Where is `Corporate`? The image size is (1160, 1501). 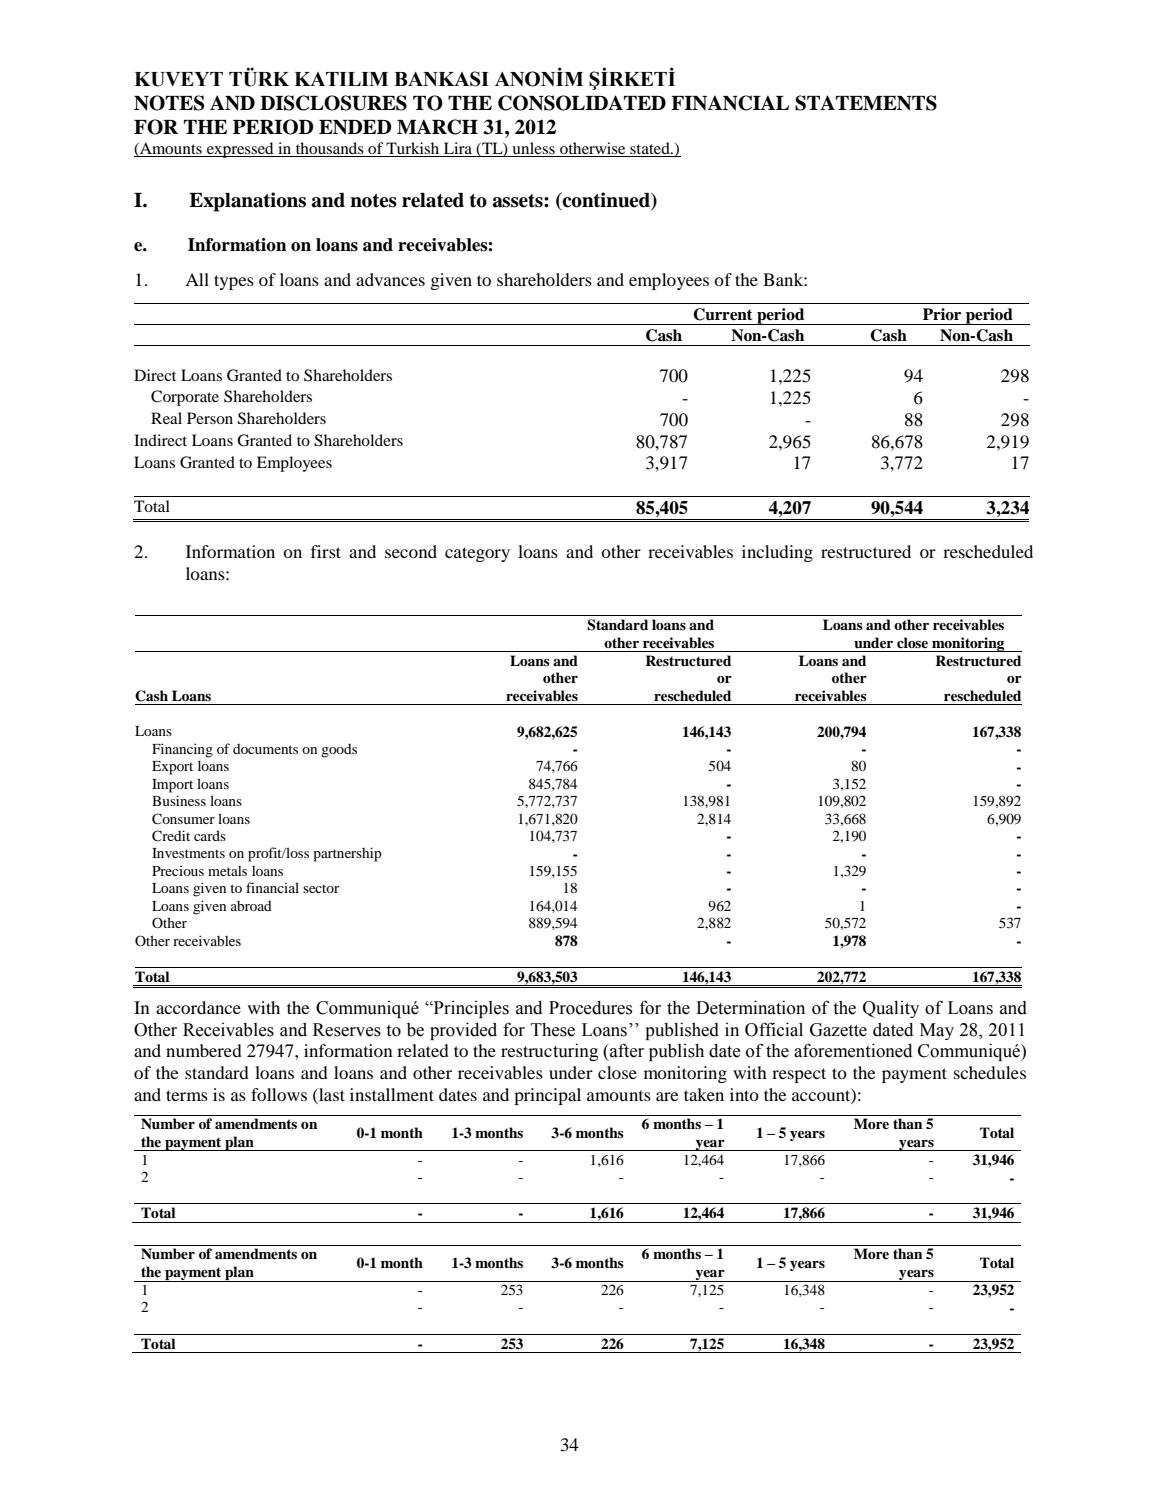 Corporate is located at coordinates (185, 398).
